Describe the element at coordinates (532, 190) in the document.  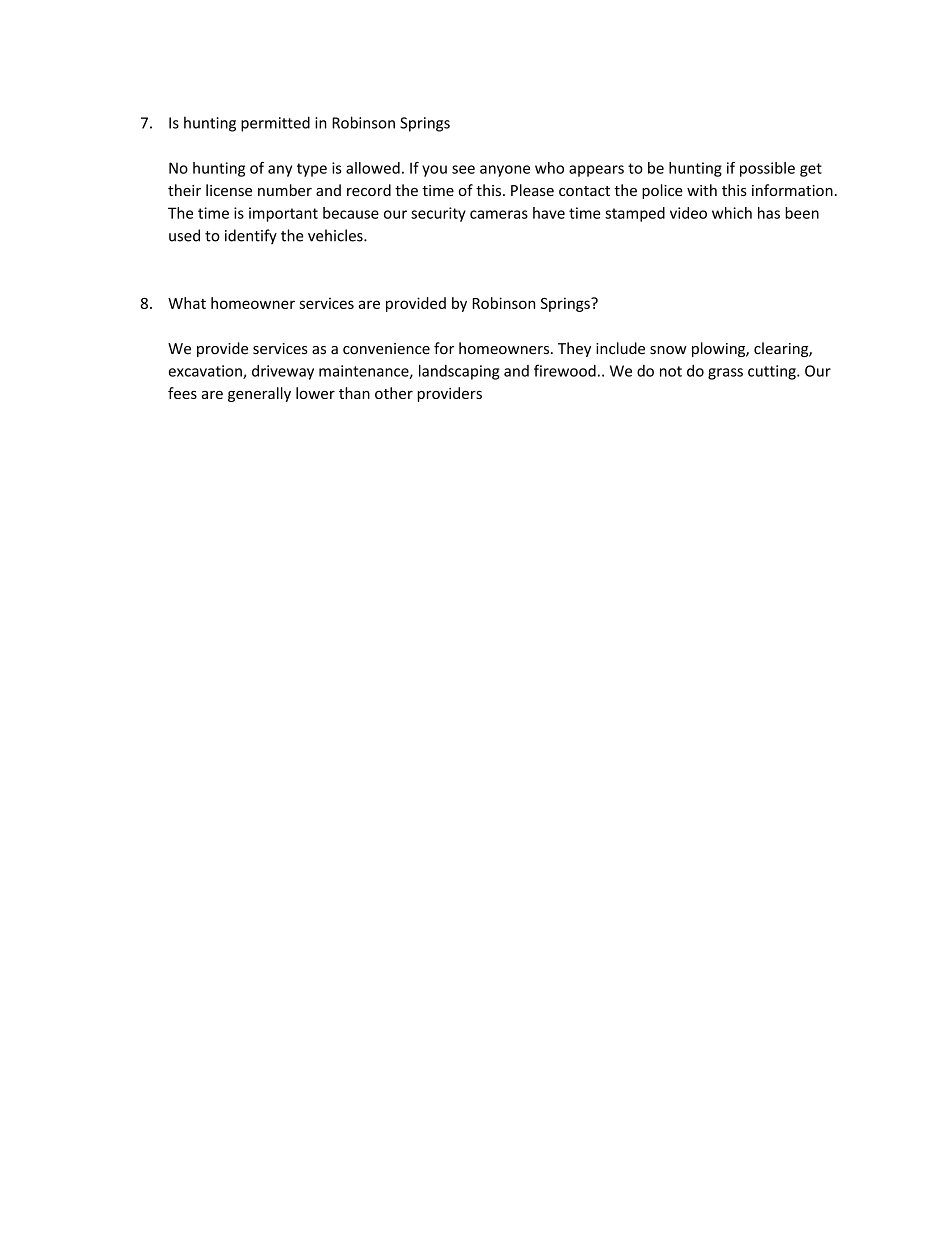
I see `Please` at that location.
